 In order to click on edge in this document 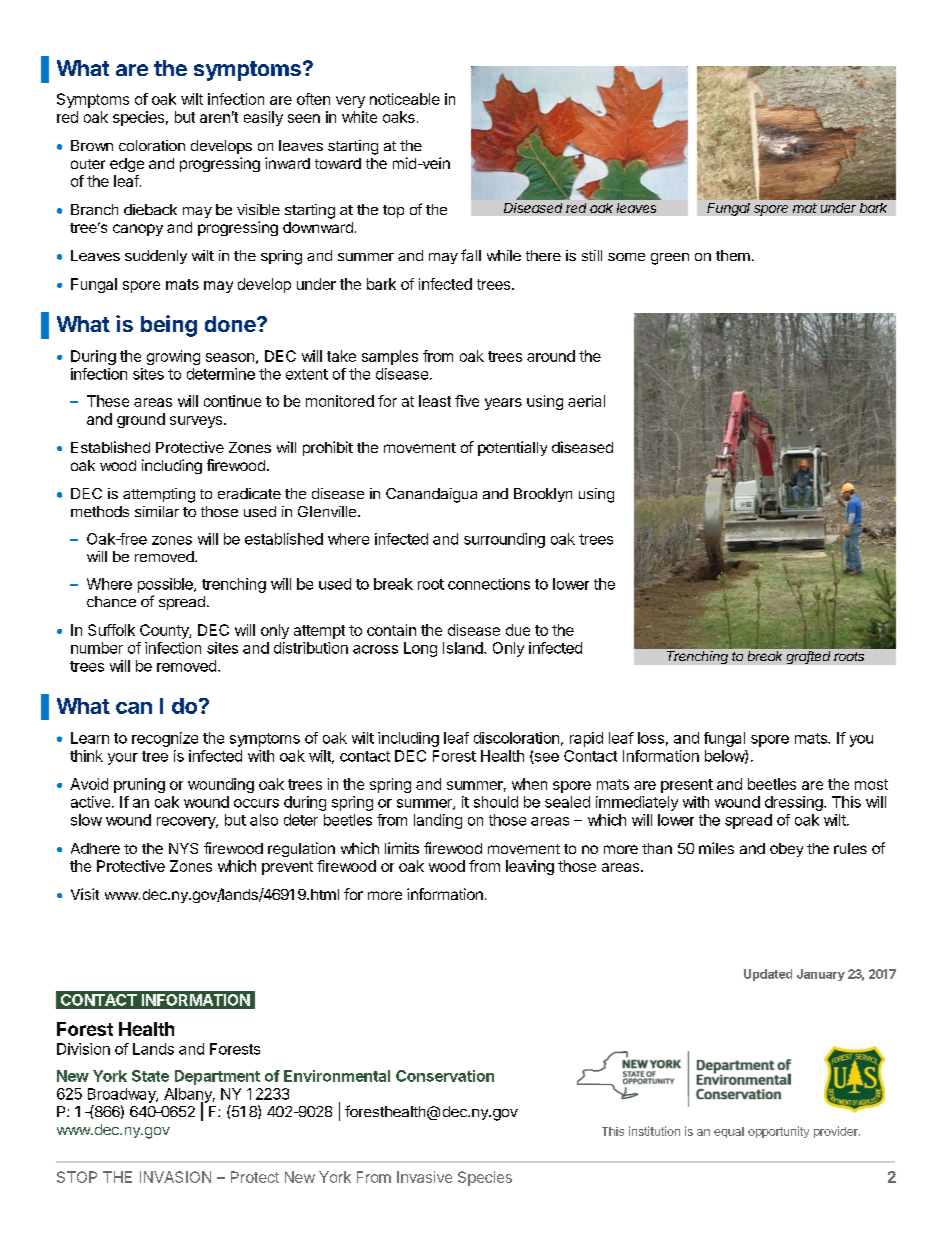, I will do `click(127, 165)`.
